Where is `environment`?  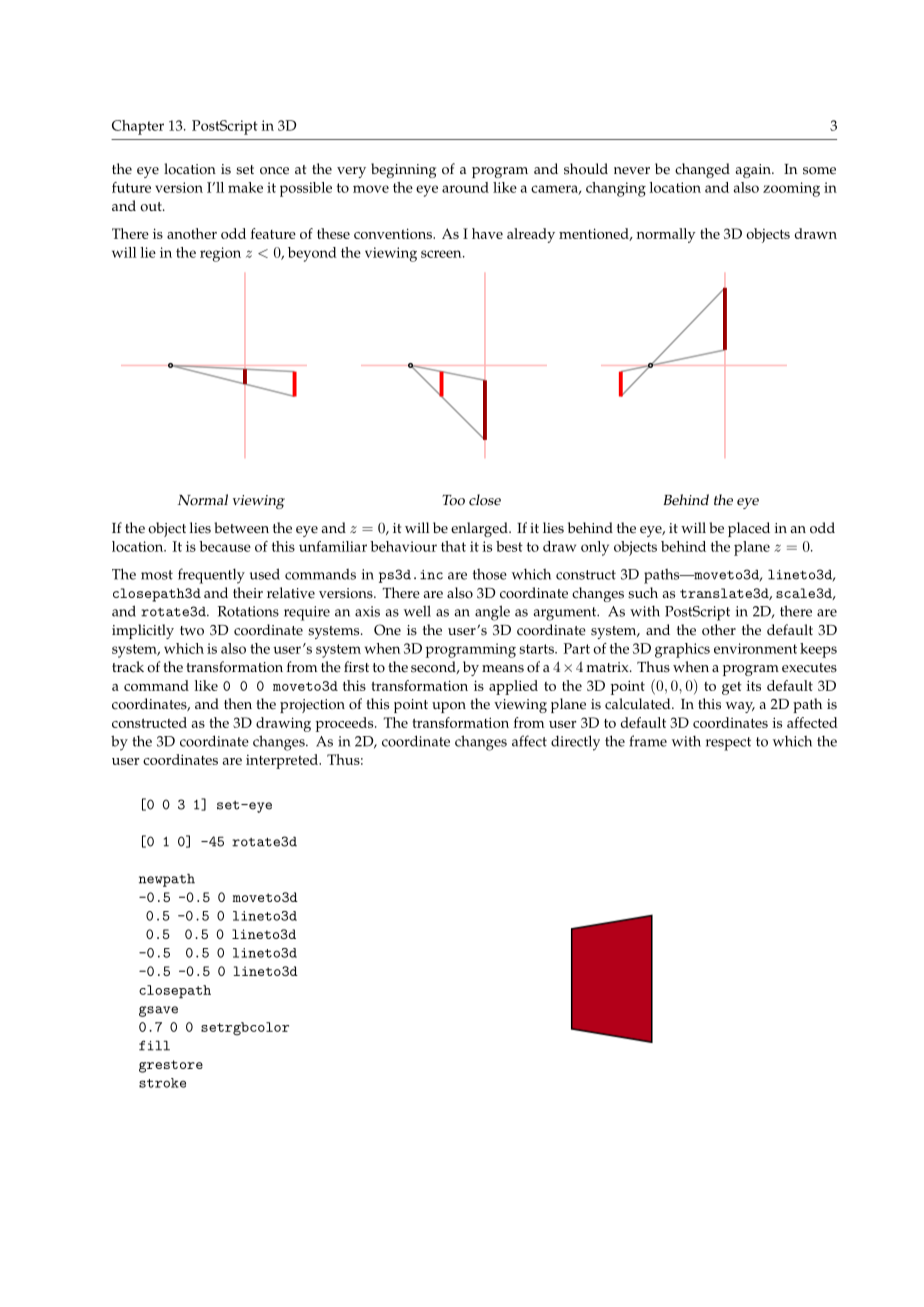 environment is located at coordinates (755, 648).
